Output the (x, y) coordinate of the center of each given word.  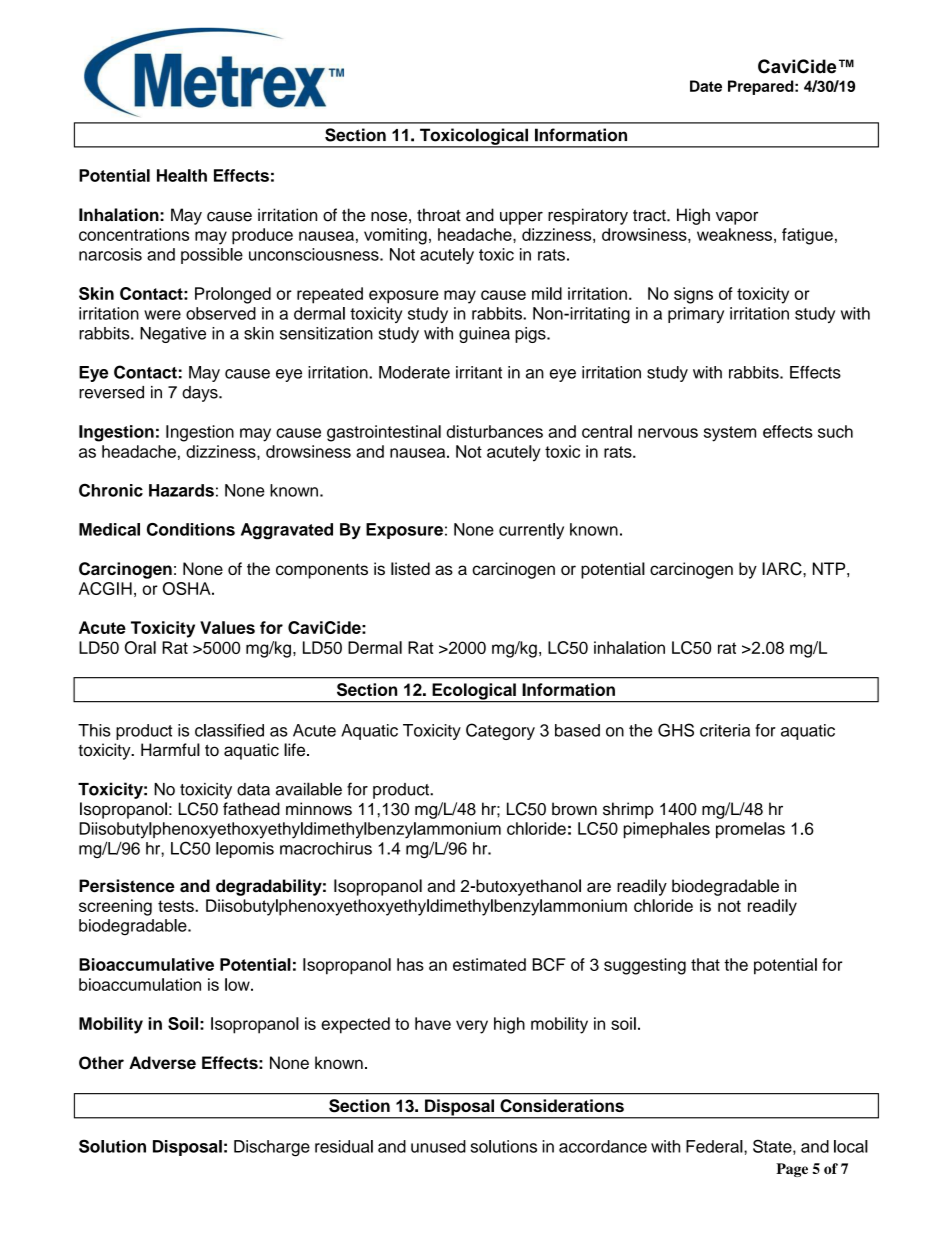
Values (227, 627)
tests (177, 906)
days (201, 394)
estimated (489, 964)
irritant (479, 372)
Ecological (474, 692)
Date (706, 86)
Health (182, 175)
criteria (725, 730)
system (730, 434)
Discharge (272, 1148)
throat (439, 215)
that (705, 964)
